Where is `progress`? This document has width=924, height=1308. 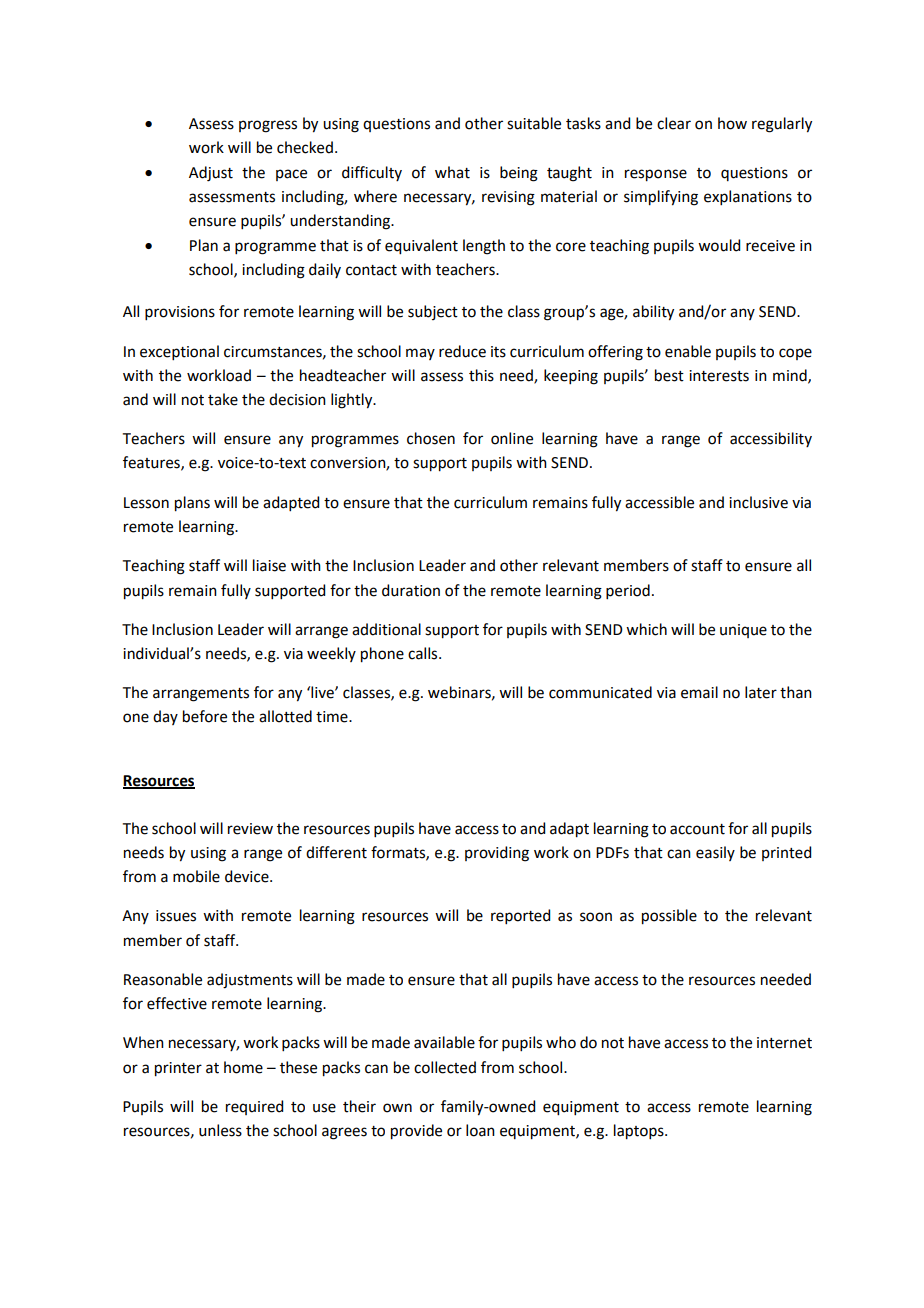
progress is located at coordinates (268, 126).
